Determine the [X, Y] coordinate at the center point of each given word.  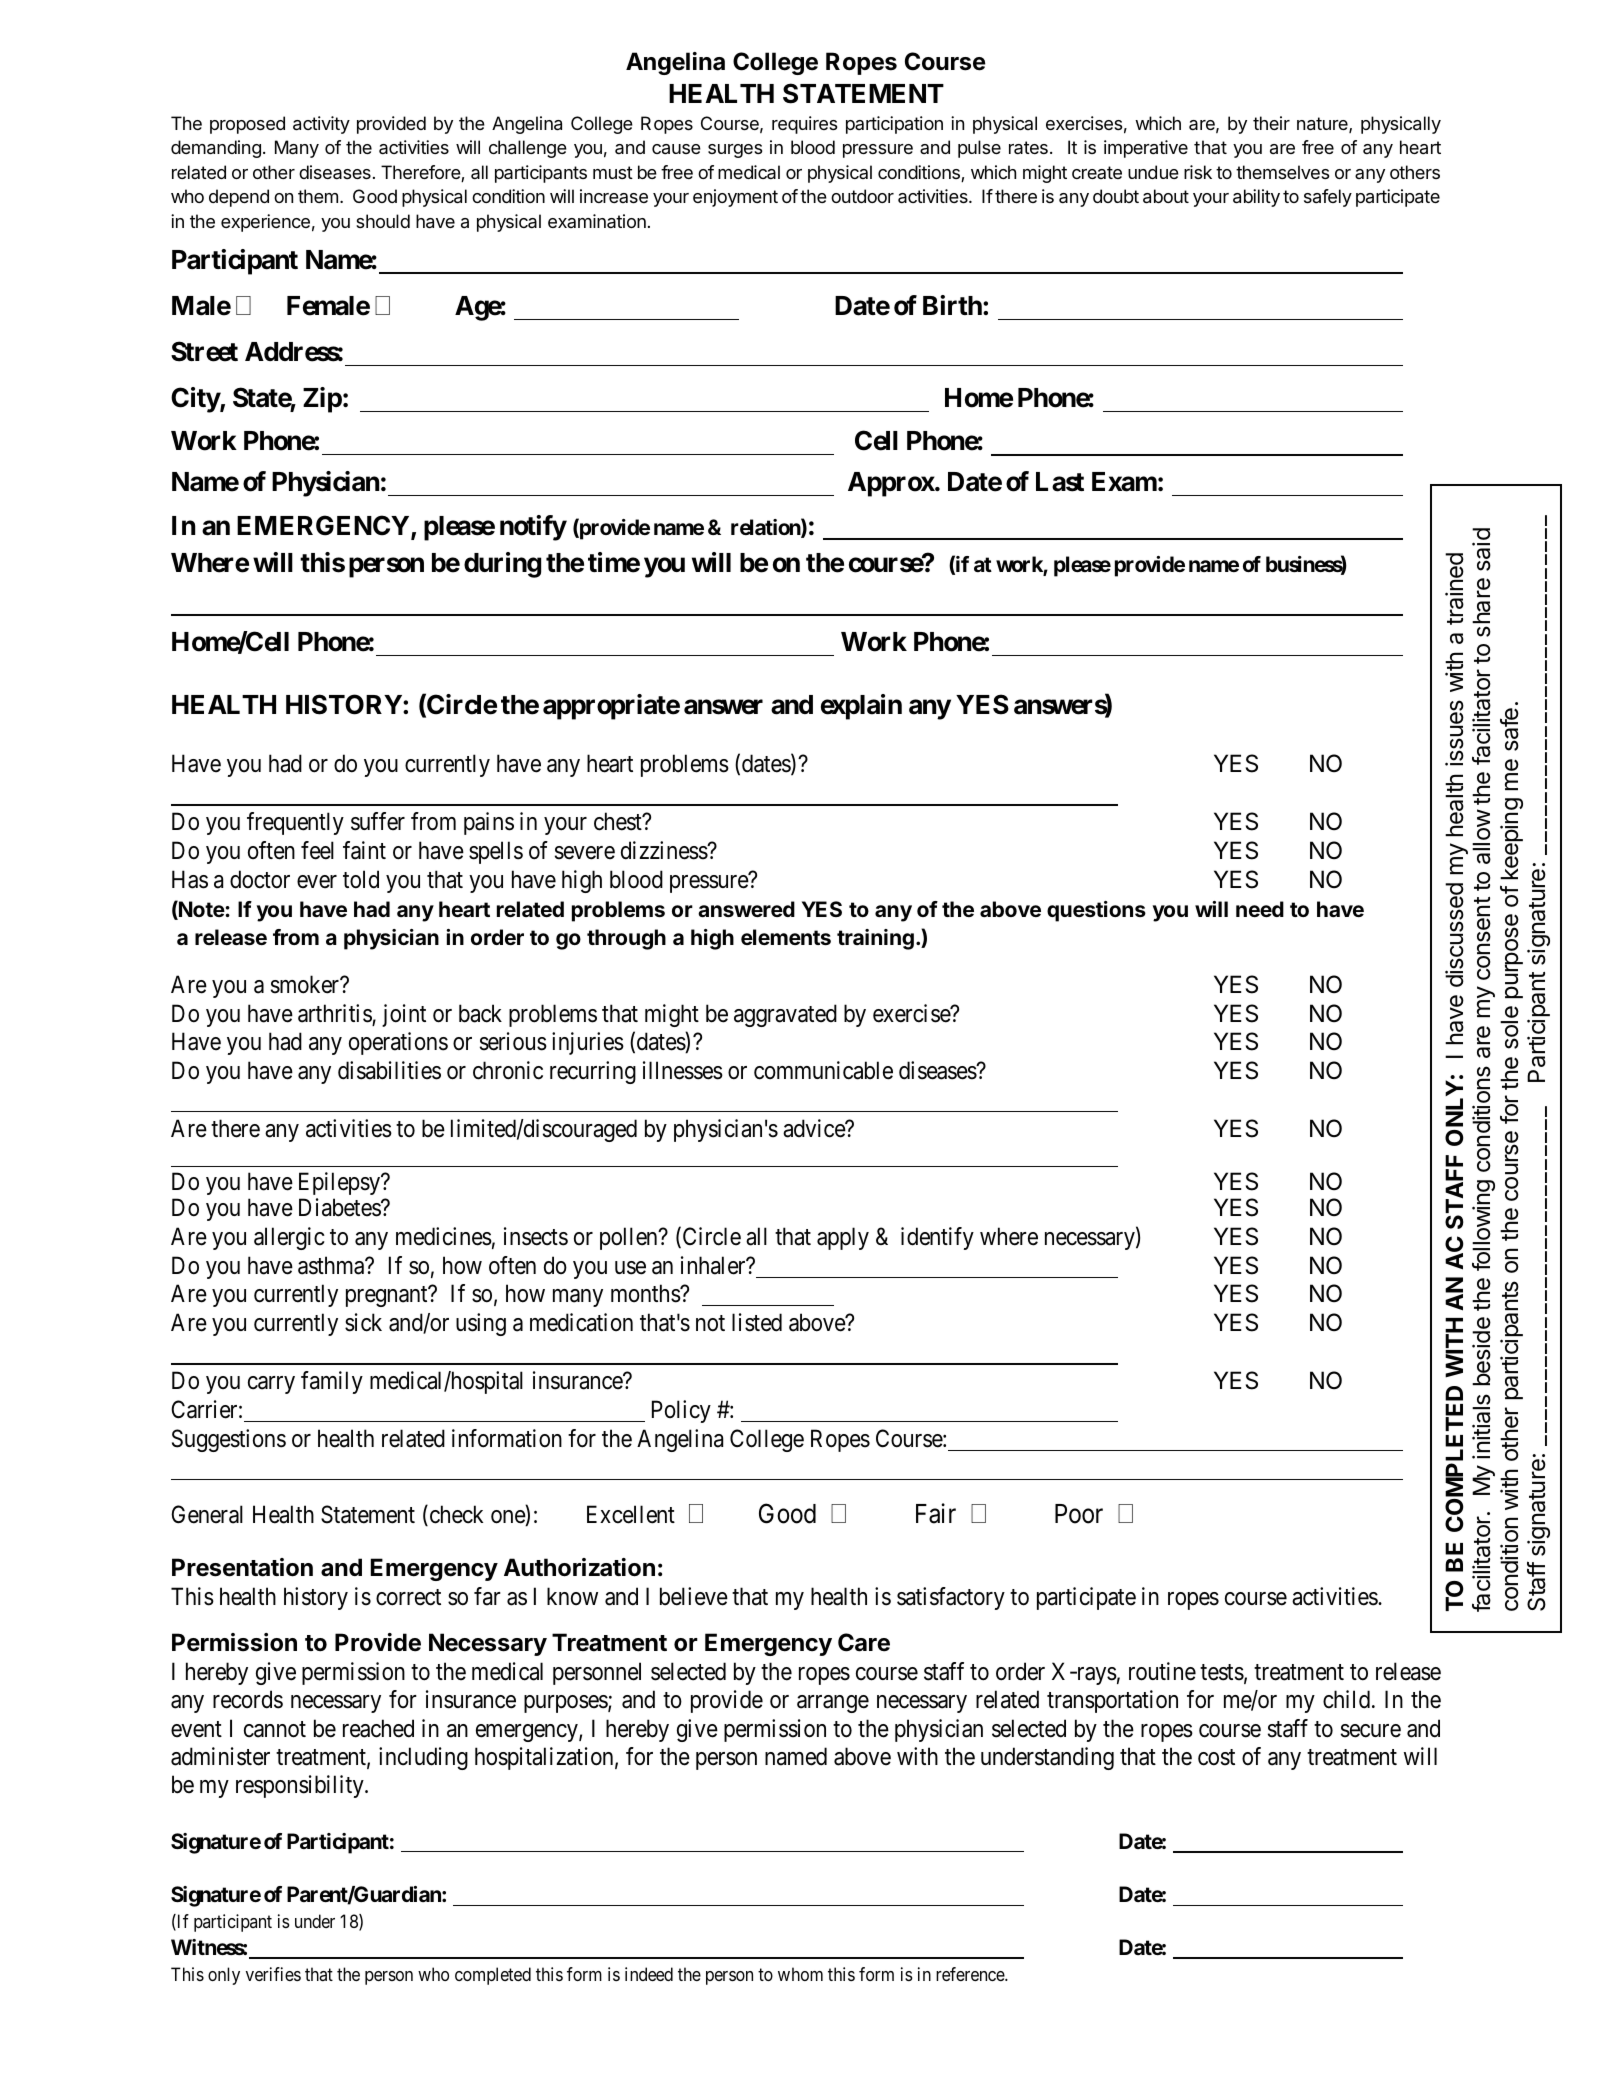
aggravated [785, 1015]
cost [1216, 1757]
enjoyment [735, 198]
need [1260, 909]
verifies [273, 1974]
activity [321, 125]
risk [1198, 172]
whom [800, 1974]
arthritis [335, 1014]
